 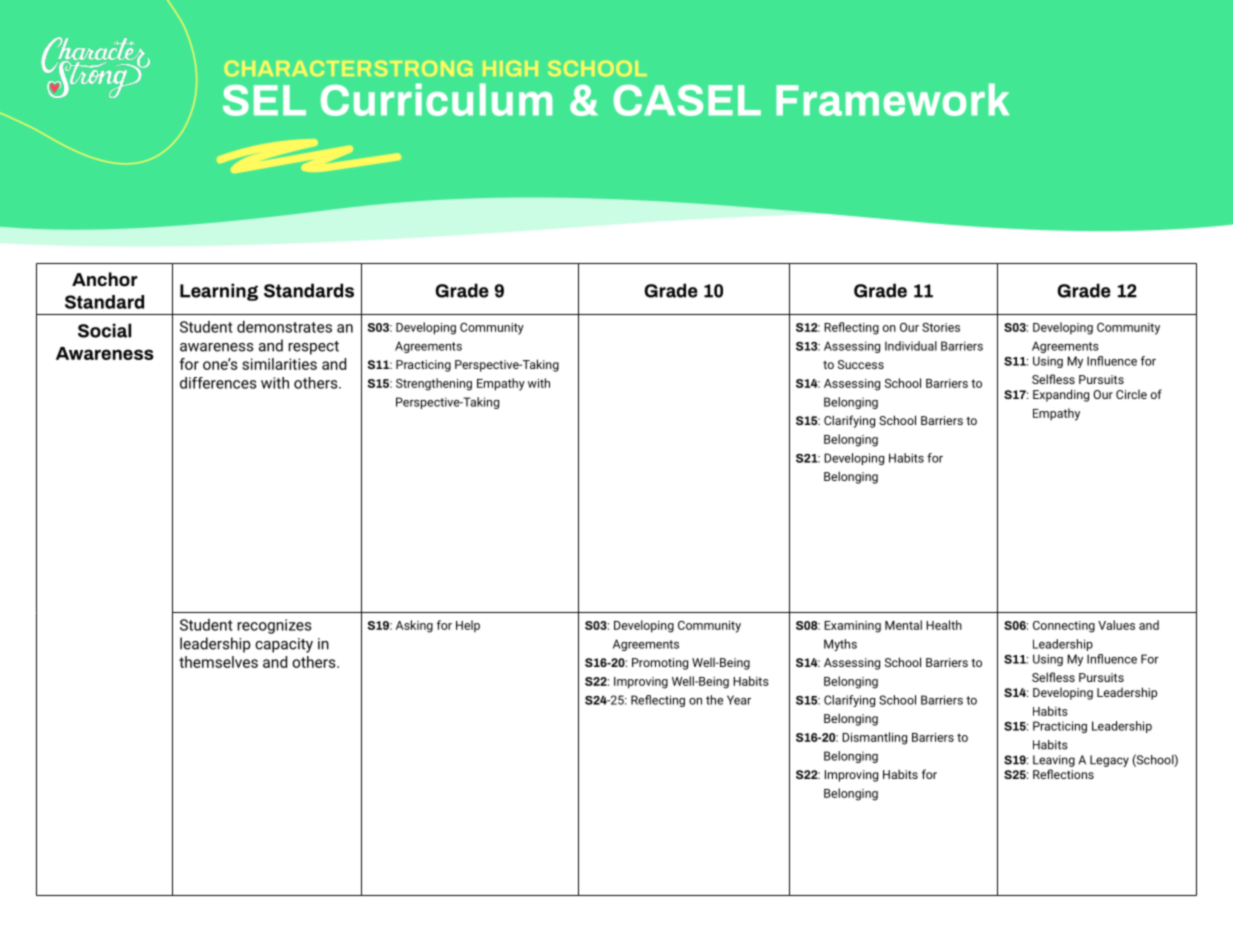 I want to click on HIGH, so click(x=510, y=68).
